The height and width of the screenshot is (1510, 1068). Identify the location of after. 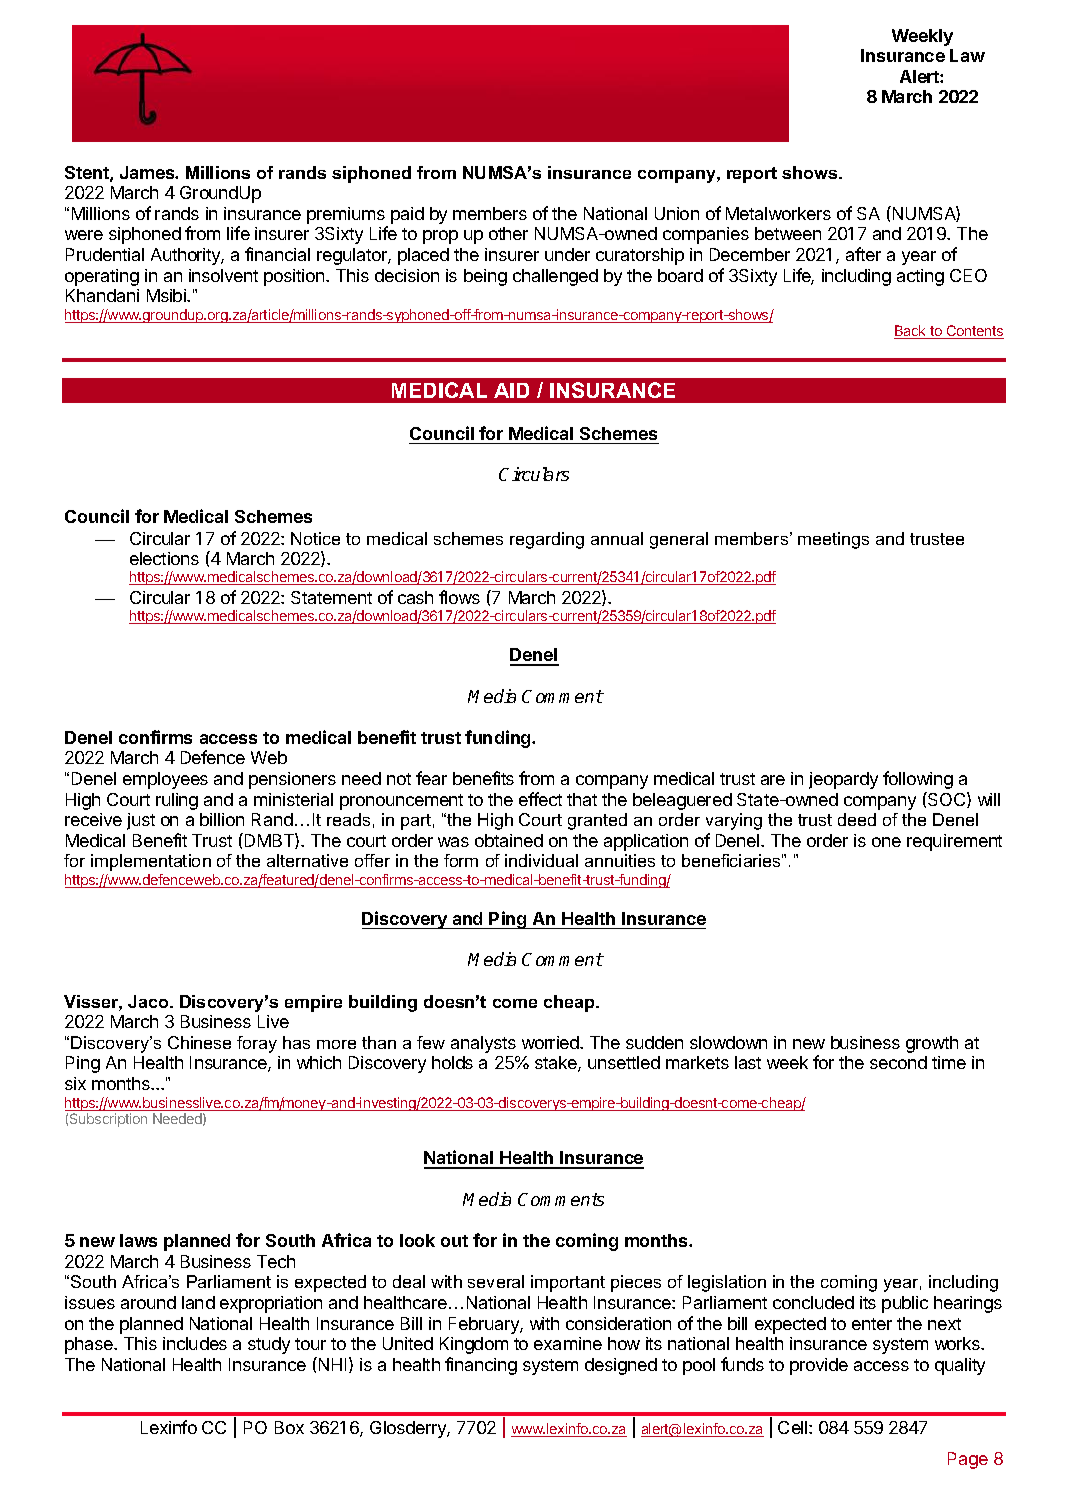
(863, 254).
